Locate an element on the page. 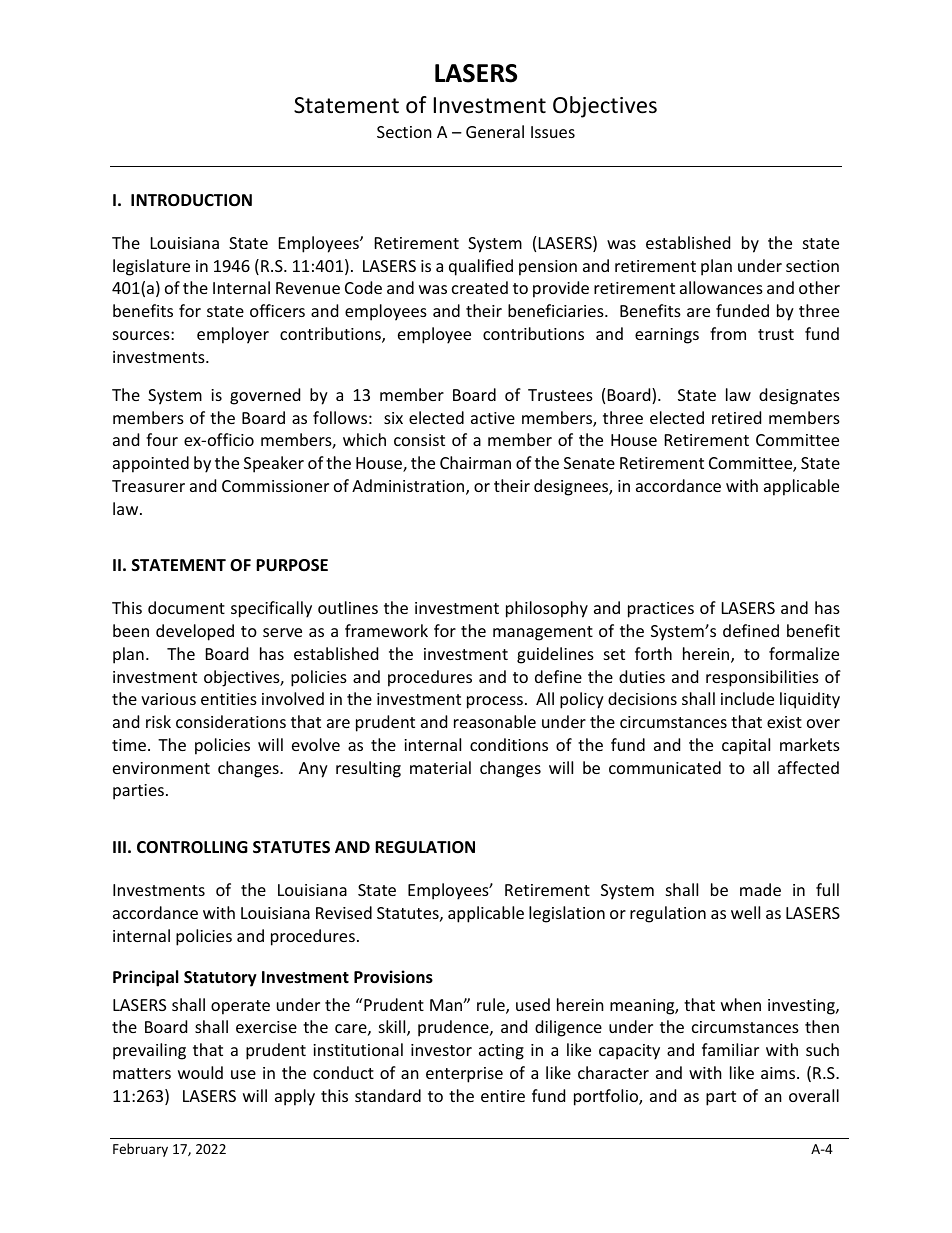  management is located at coordinates (543, 633).
